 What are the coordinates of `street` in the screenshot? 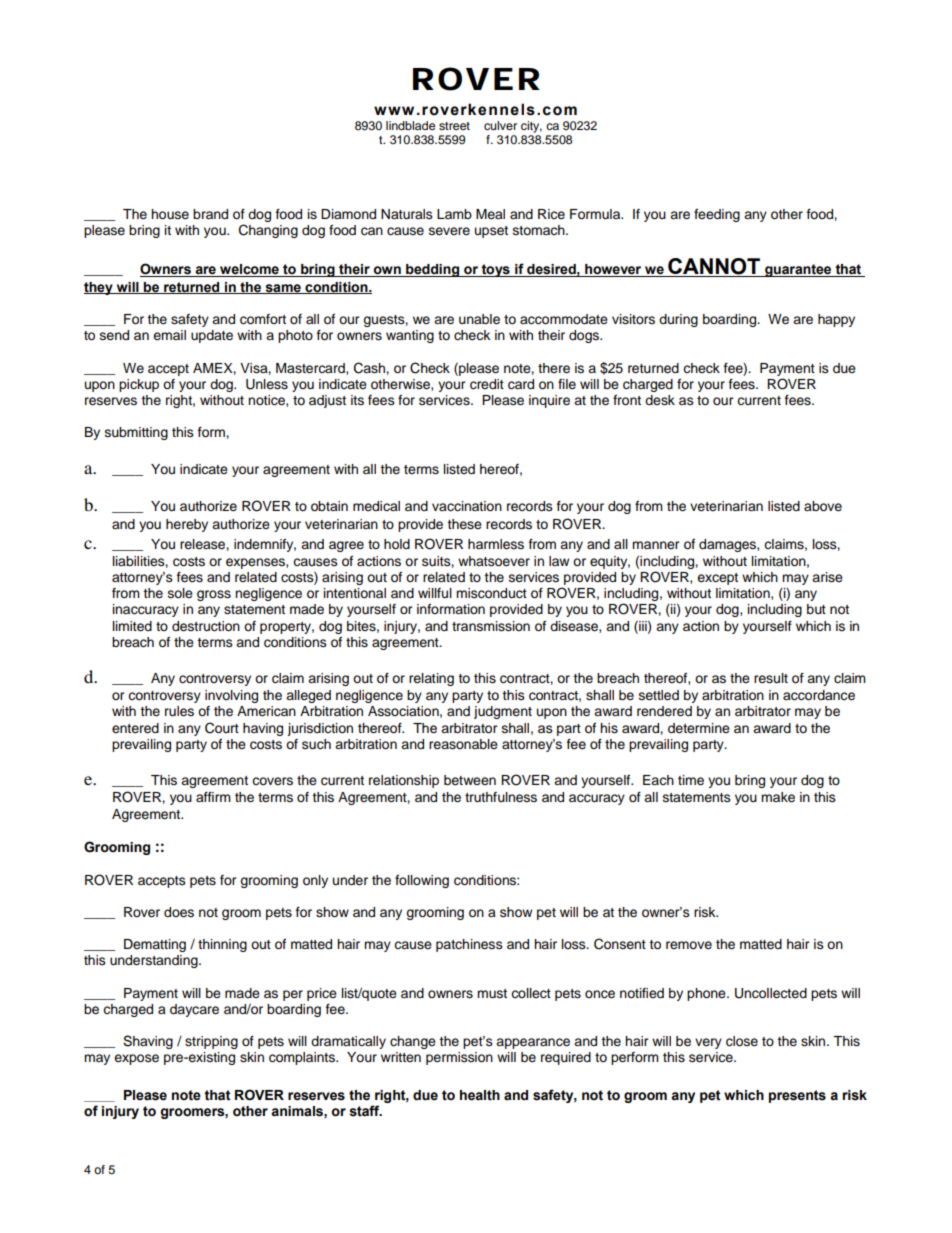 It's located at (454, 126).
